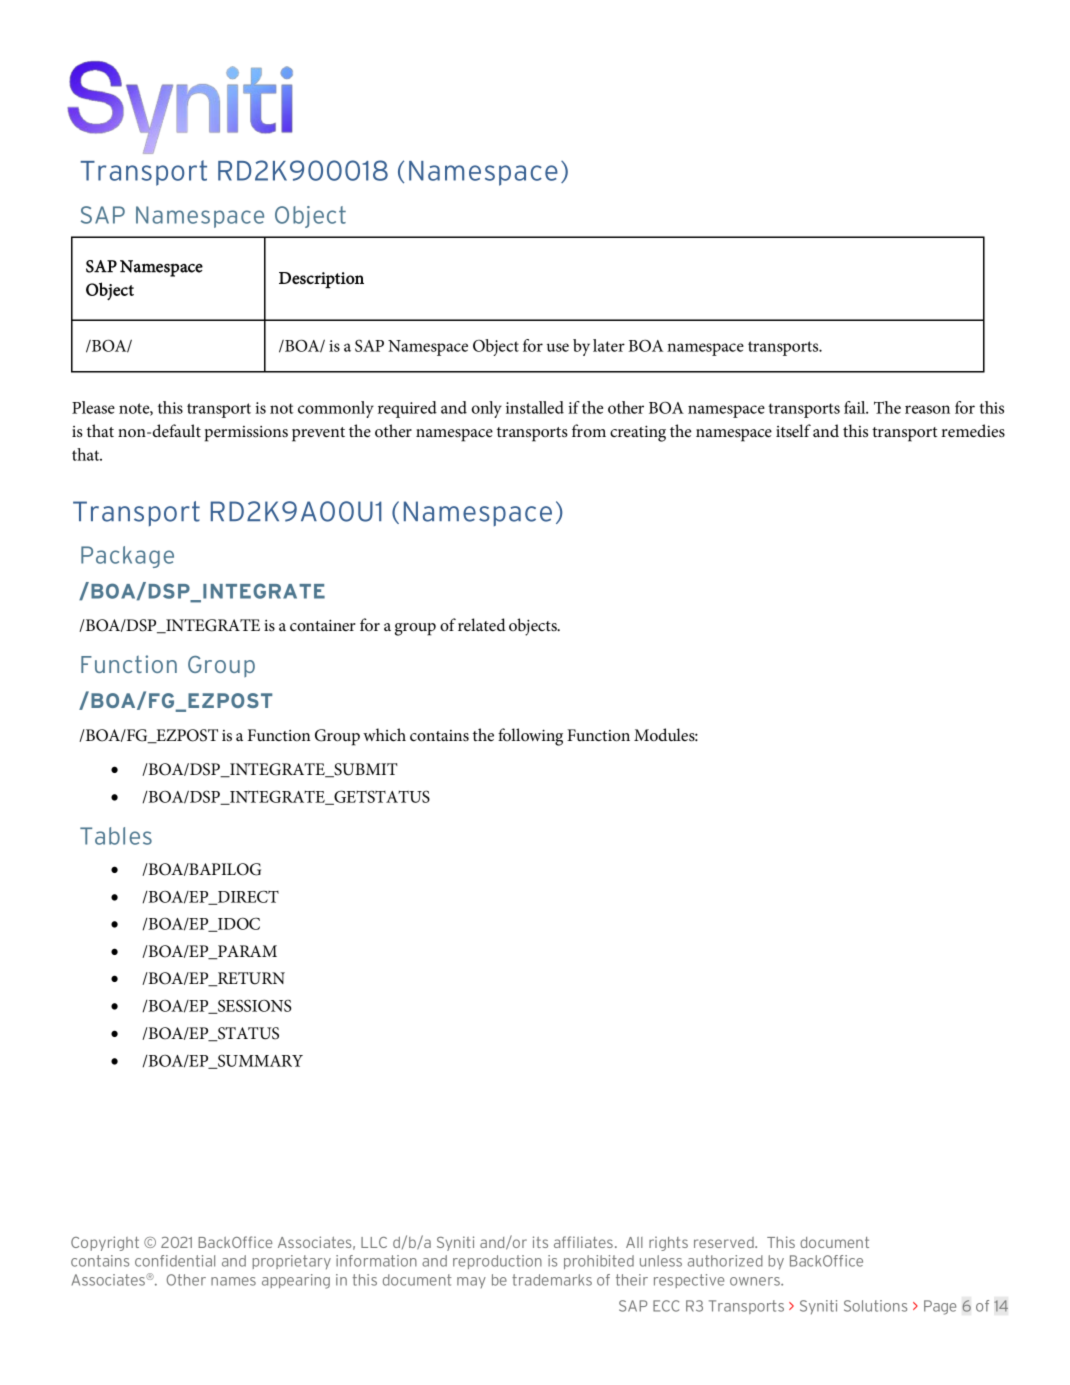 This screenshot has width=1070, height=1385. What do you see at coordinates (583, 1242) in the screenshot?
I see `affiliates` at bounding box center [583, 1242].
